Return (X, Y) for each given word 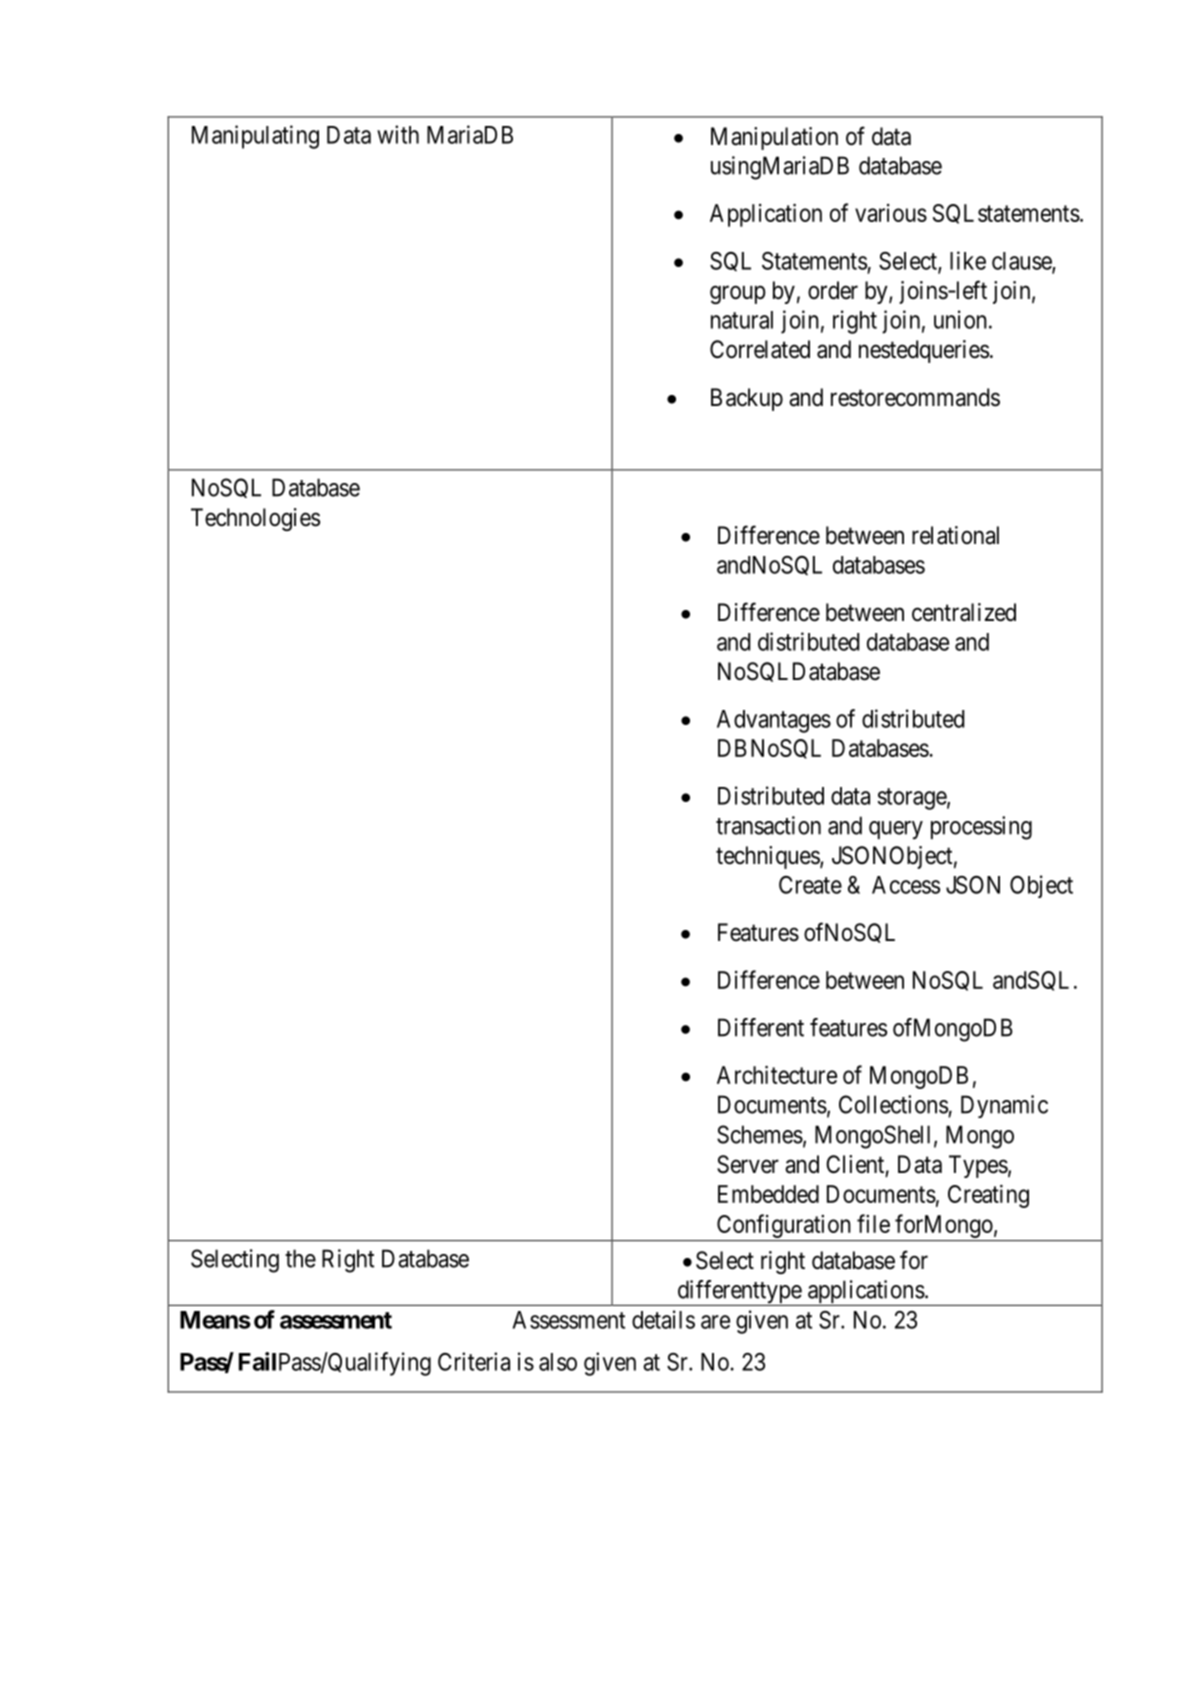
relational (955, 535)
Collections (893, 1104)
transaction (768, 825)
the (300, 1258)
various (891, 213)
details (663, 1319)
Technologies (255, 519)
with (398, 134)
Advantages (774, 721)
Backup (747, 399)
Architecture (777, 1074)
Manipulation (774, 138)
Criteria (474, 1361)
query (896, 830)
